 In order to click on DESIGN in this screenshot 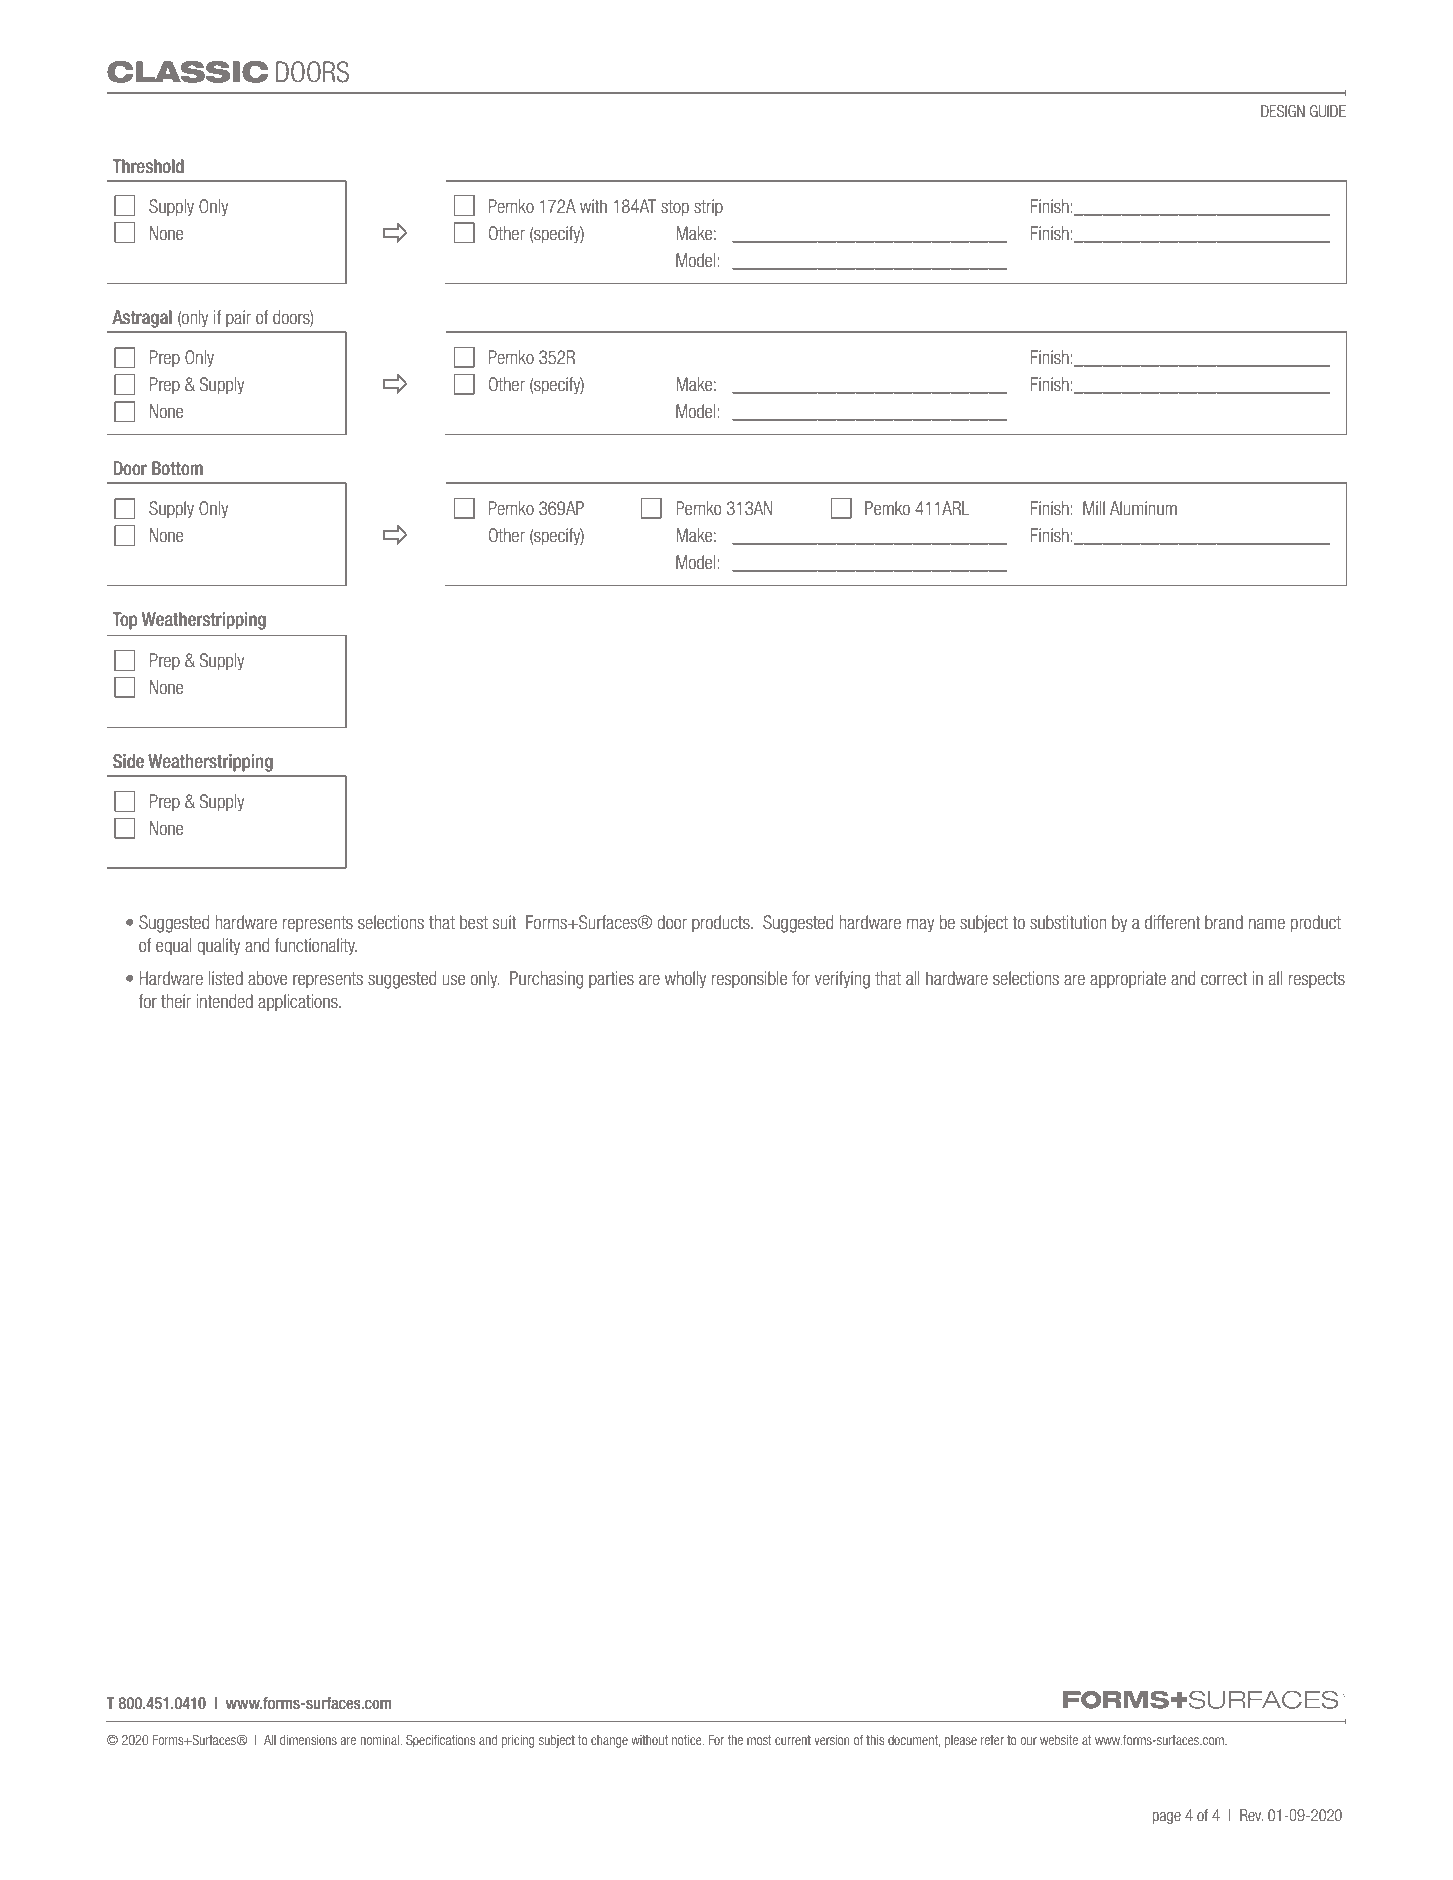, I will do `click(1283, 111)`.
